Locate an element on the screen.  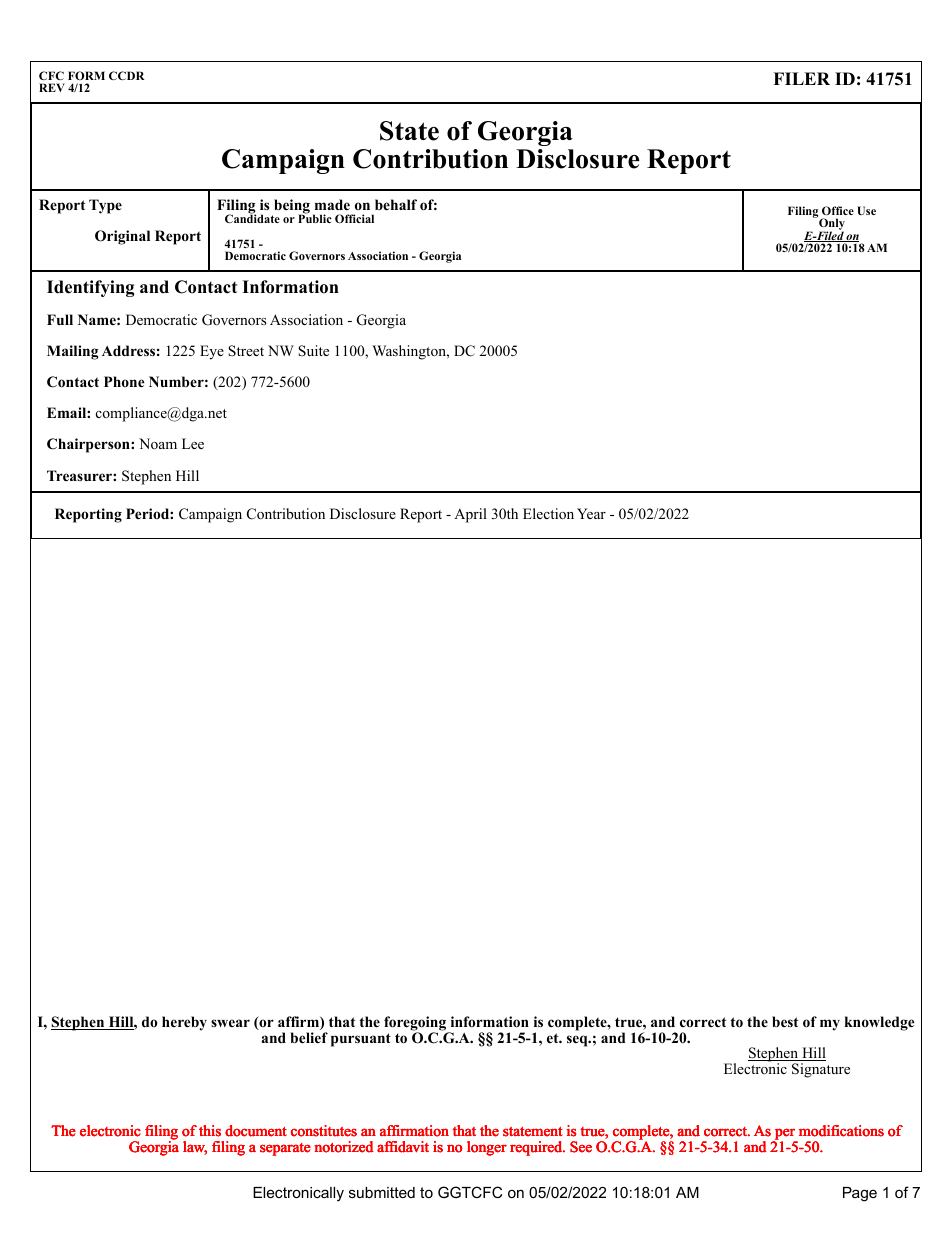
Year is located at coordinates (591, 513).
